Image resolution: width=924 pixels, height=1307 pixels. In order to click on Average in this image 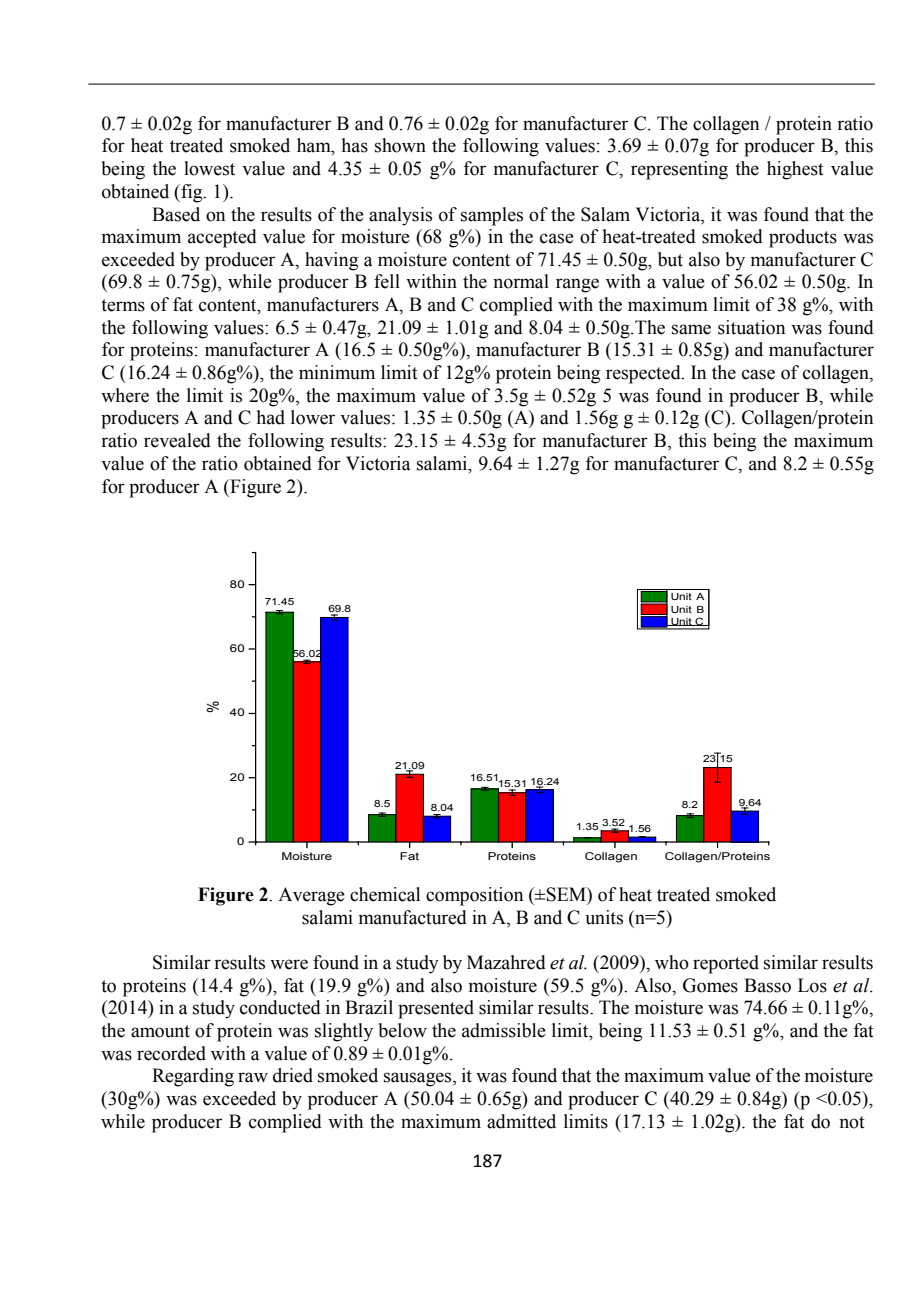, I will do `click(311, 896)`.
